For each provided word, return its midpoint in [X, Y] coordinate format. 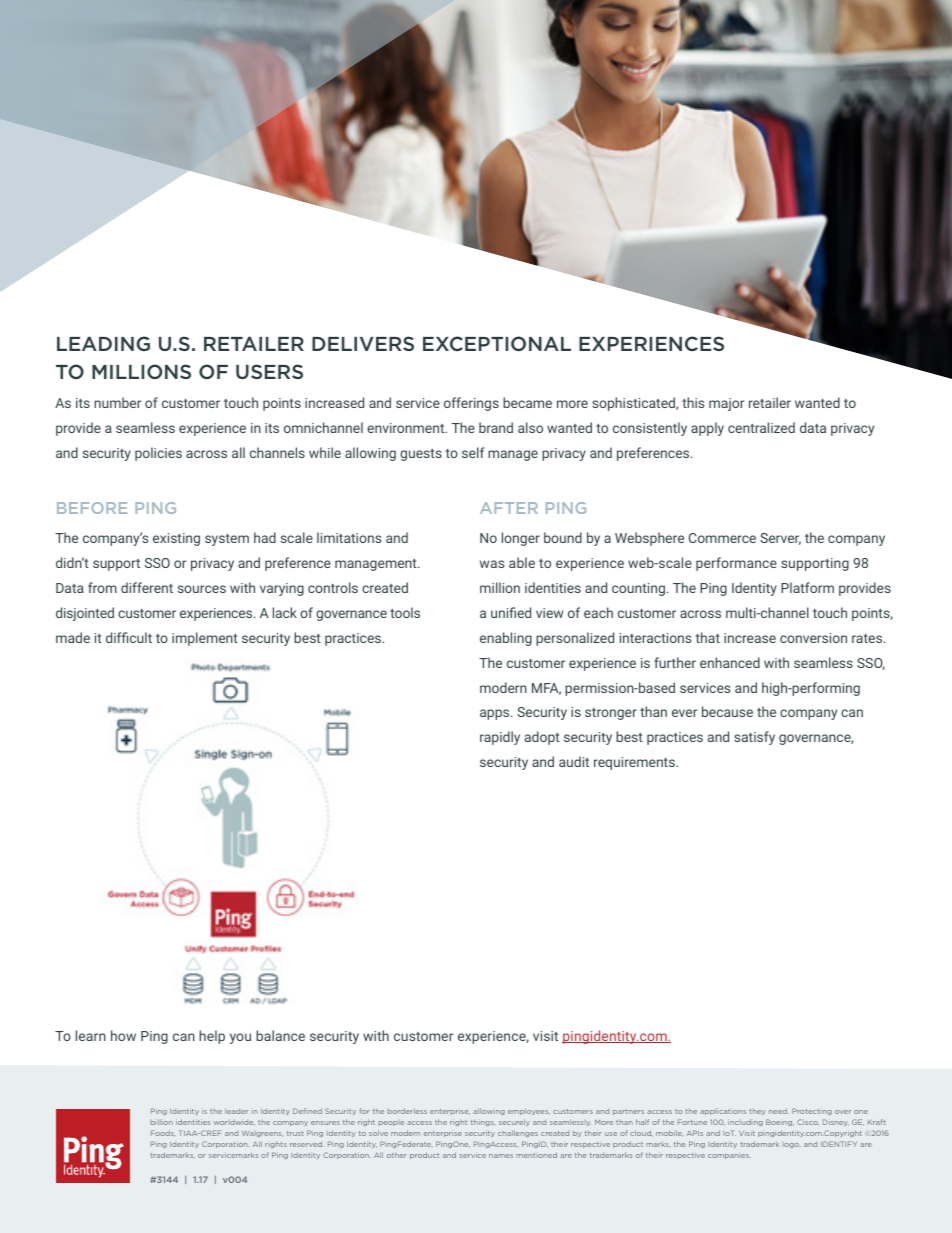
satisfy [754, 738]
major [726, 404]
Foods [162, 1133]
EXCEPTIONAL [497, 343]
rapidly [500, 738]
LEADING [103, 343]
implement [205, 639]
